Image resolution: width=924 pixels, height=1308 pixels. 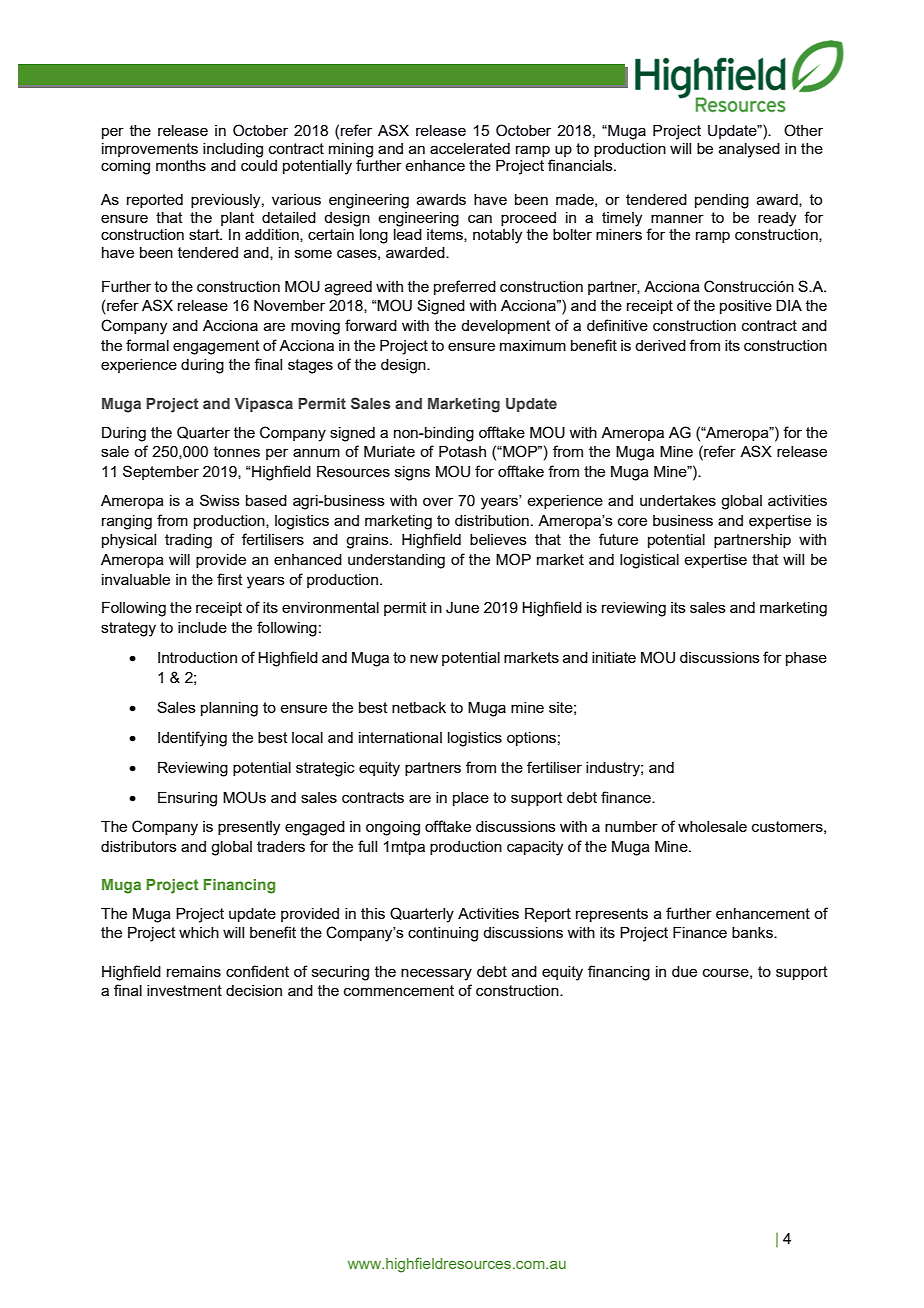 I want to click on including, so click(x=233, y=150).
